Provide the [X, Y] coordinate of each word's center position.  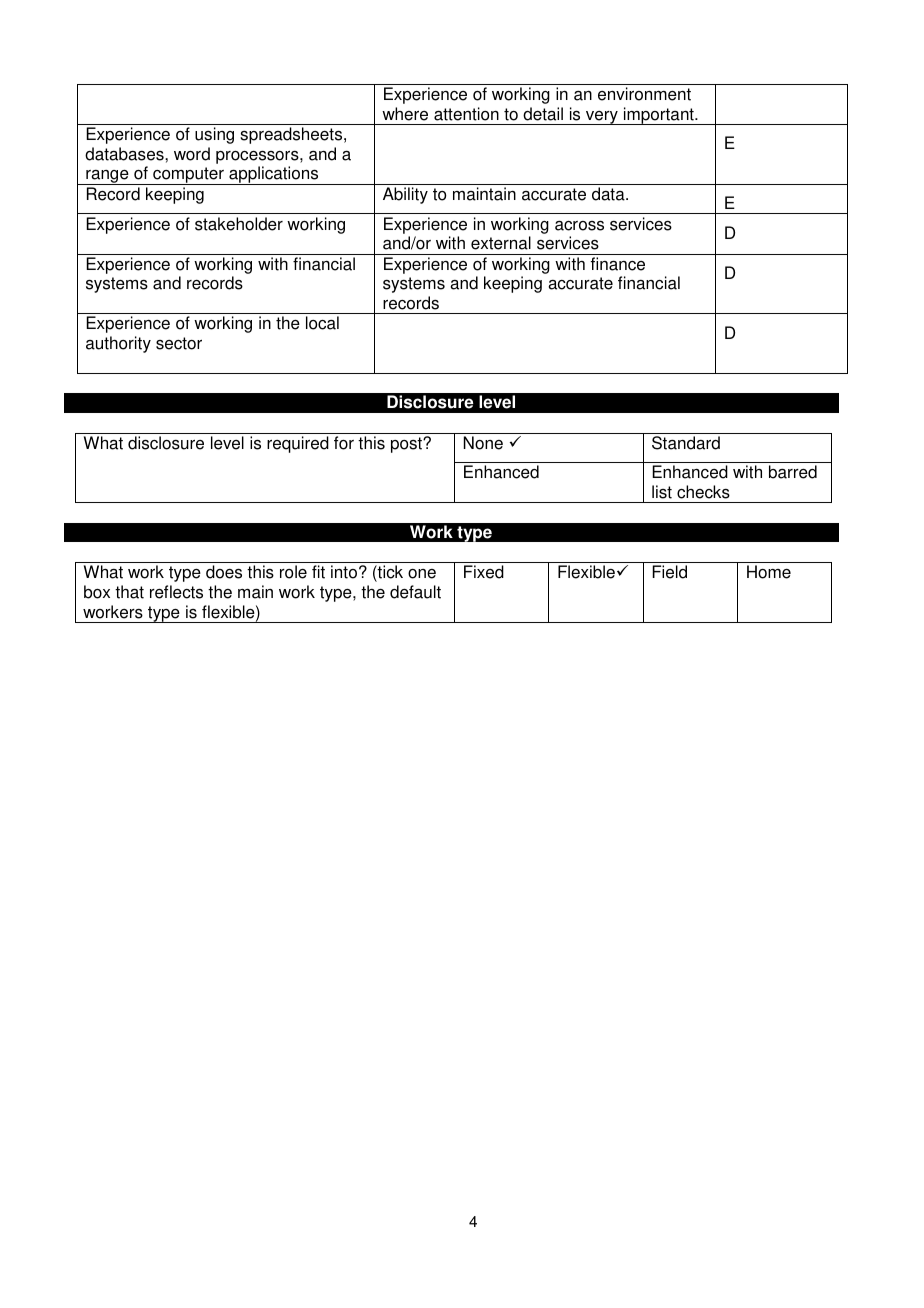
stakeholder [239, 224]
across [579, 225]
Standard [686, 443]
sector [179, 343]
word [192, 154]
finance [618, 264]
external [501, 243]
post [407, 445]
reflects [176, 592]
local [322, 323]
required [298, 444]
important [658, 116]
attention [466, 114]
